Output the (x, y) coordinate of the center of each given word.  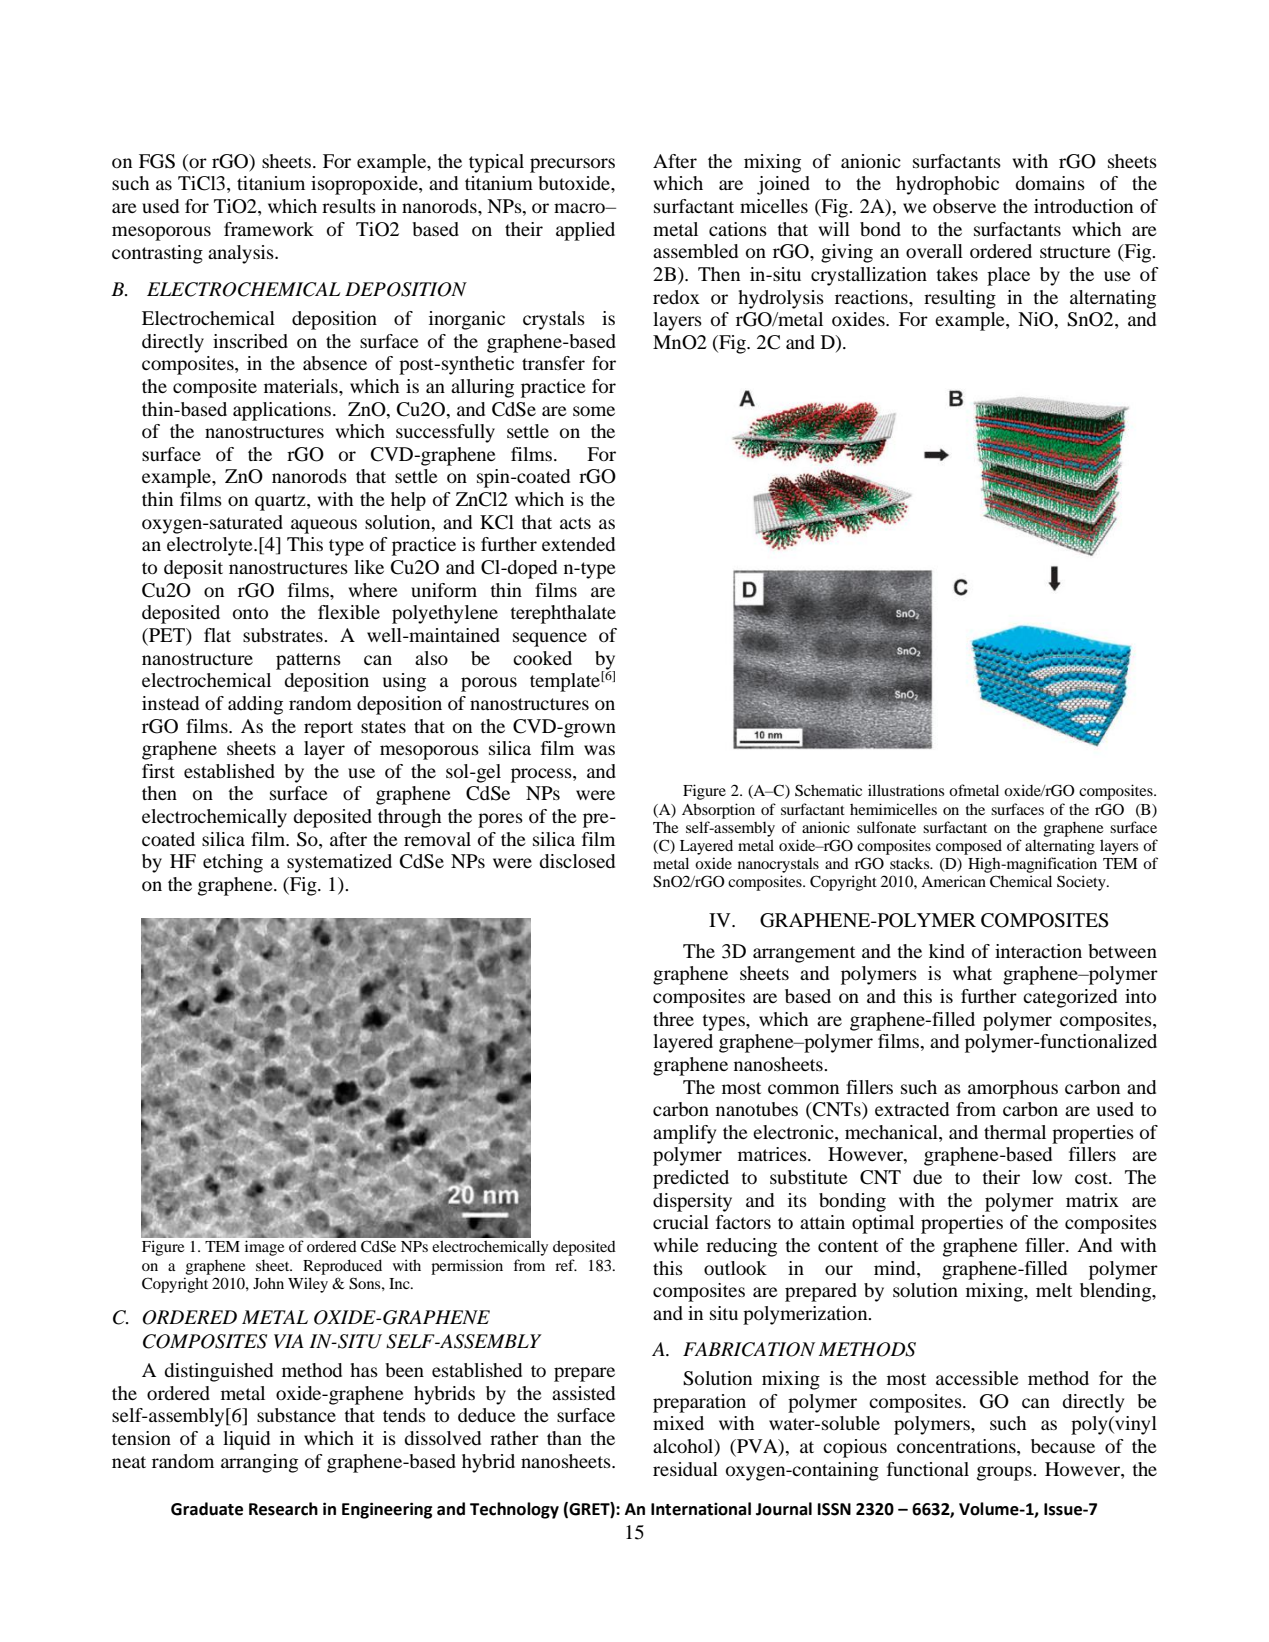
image (264, 1248)
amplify (684, 1134)
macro (580, 208)
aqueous (324, 526)
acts (575, 523)
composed (969, 847)
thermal (1015, 1132)
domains (1050, 183)
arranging (259, 1463)
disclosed (577, 861)
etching (233, 863)
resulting (960, 299)
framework (269, 229)
